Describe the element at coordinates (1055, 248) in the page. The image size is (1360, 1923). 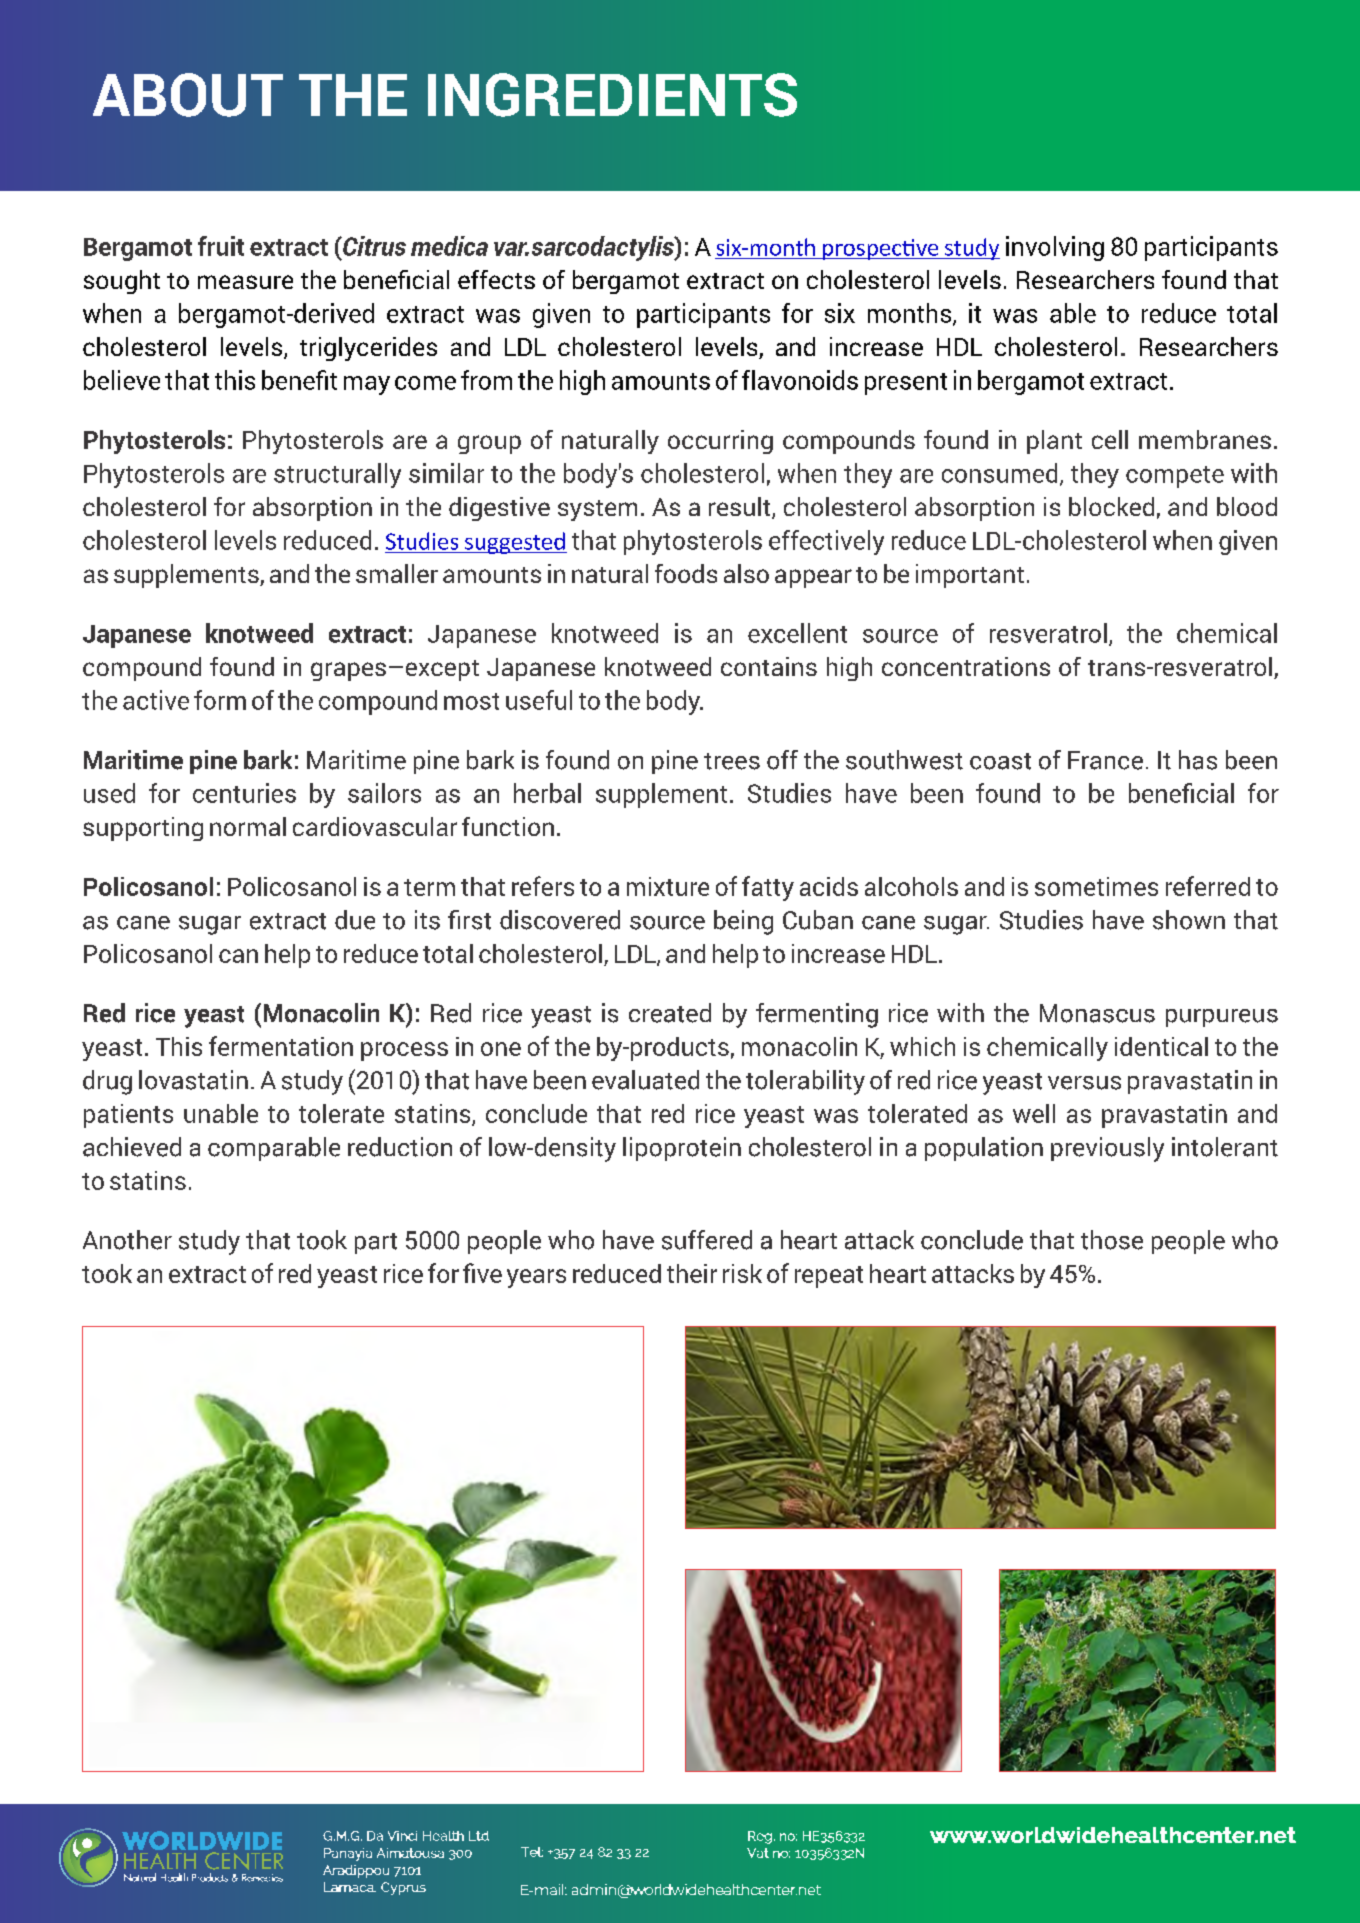
I see `involving` at that location.
